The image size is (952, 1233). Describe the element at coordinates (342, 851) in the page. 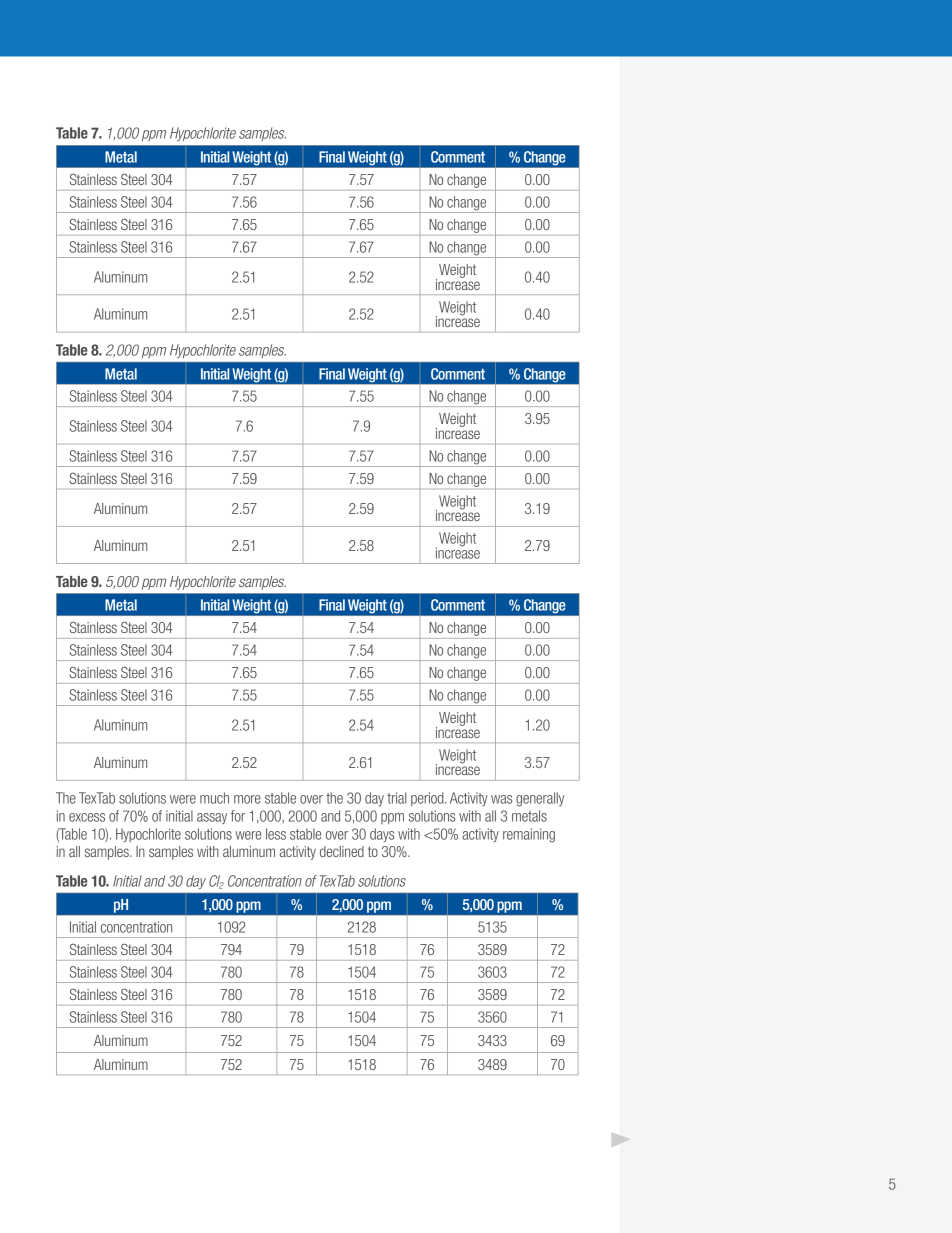

I see `declined` at that location.
